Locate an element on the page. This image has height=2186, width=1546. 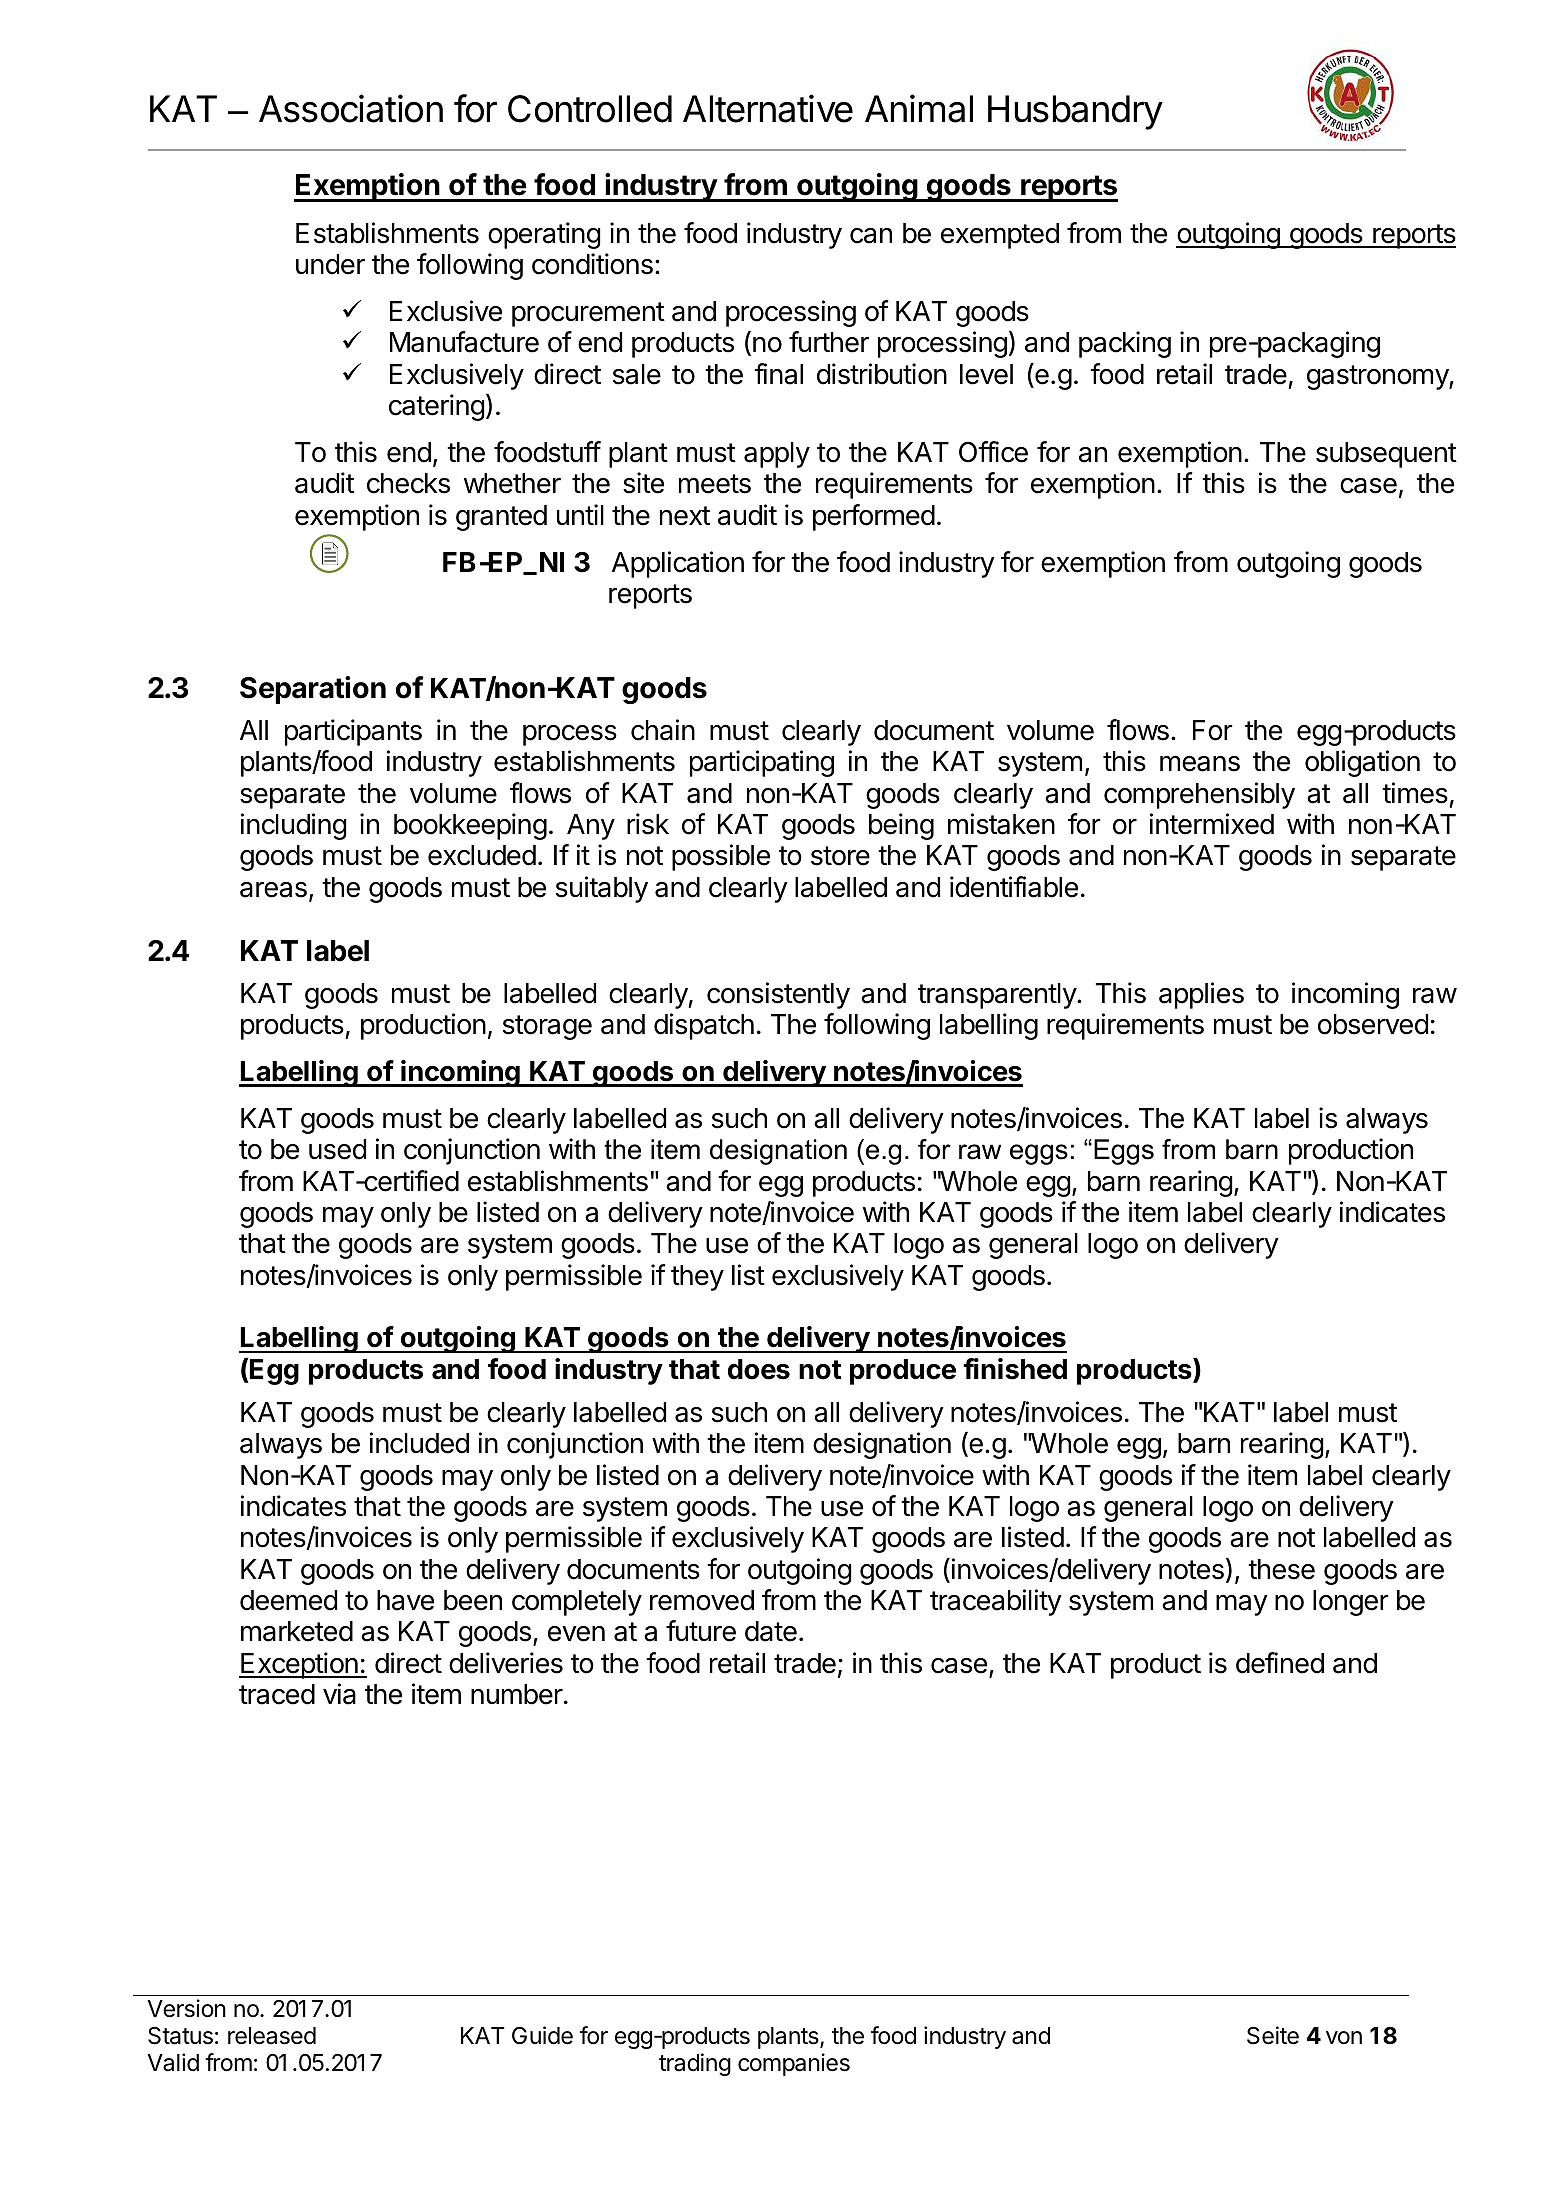
applies is located at coordinates (1201, 995).
